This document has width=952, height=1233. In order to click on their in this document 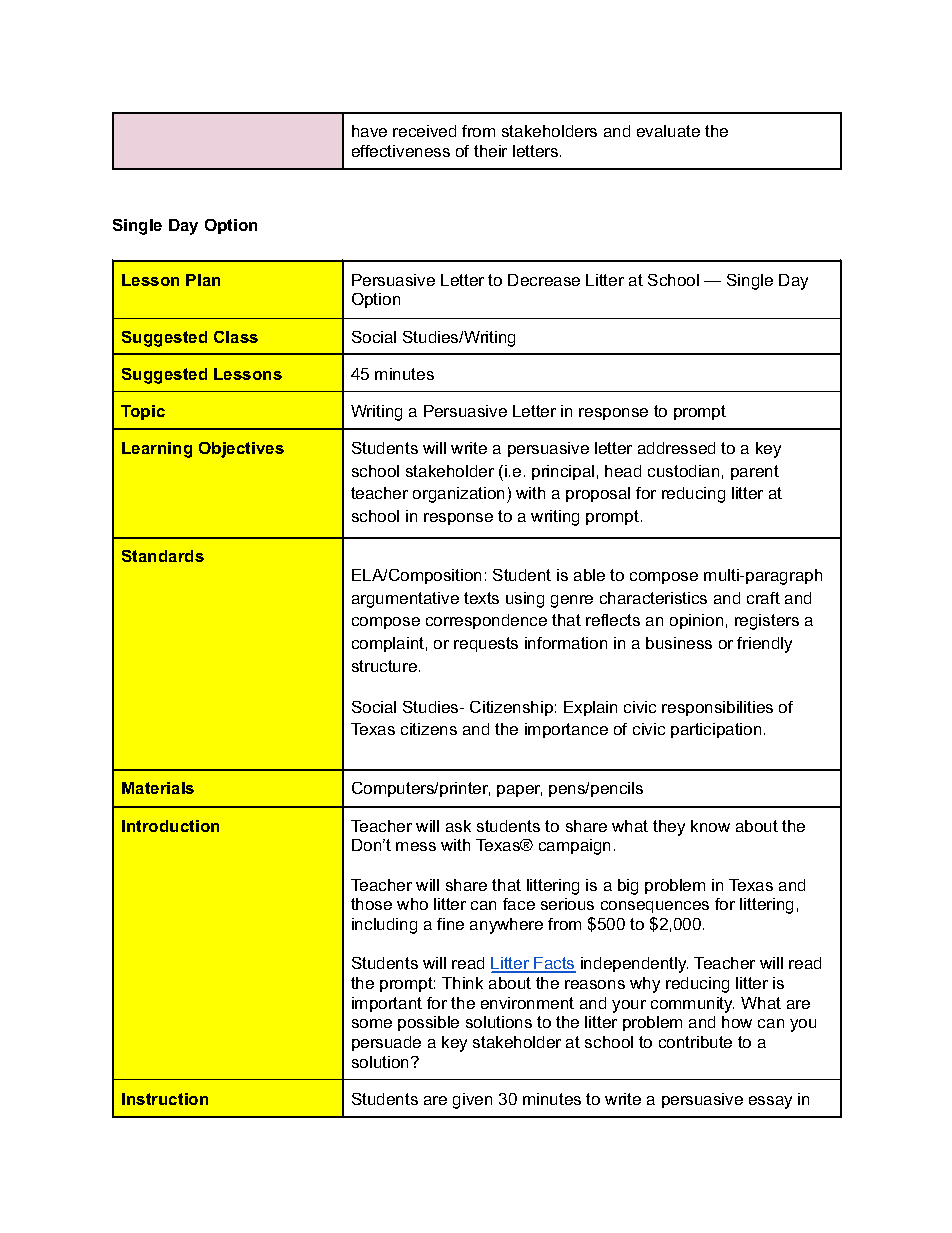, I will do `click(490, 151)`.
